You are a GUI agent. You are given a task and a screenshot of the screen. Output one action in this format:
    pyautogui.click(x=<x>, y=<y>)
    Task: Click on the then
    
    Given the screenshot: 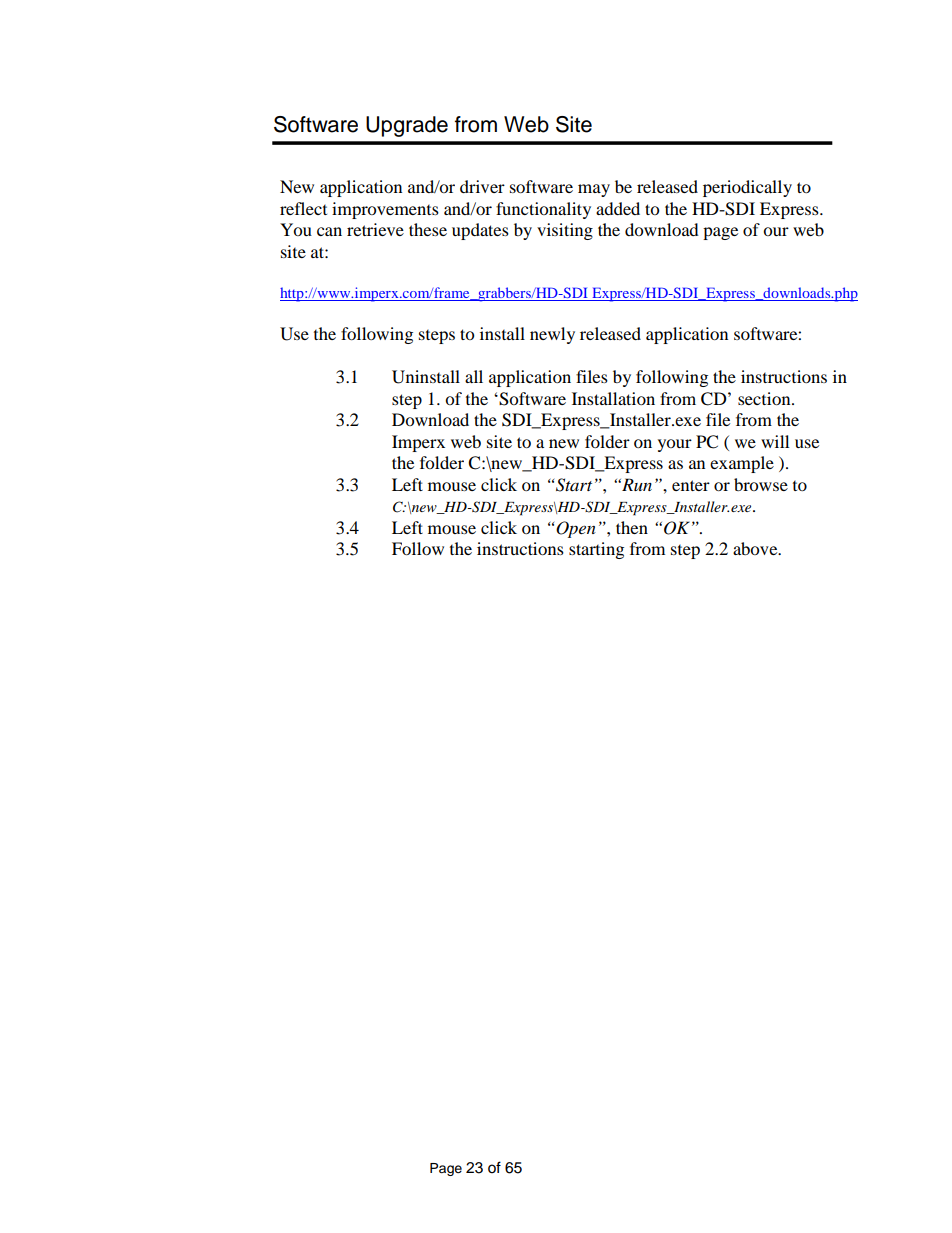 What is the action you would take?
    pyautogui.click(x=632, y=527)
